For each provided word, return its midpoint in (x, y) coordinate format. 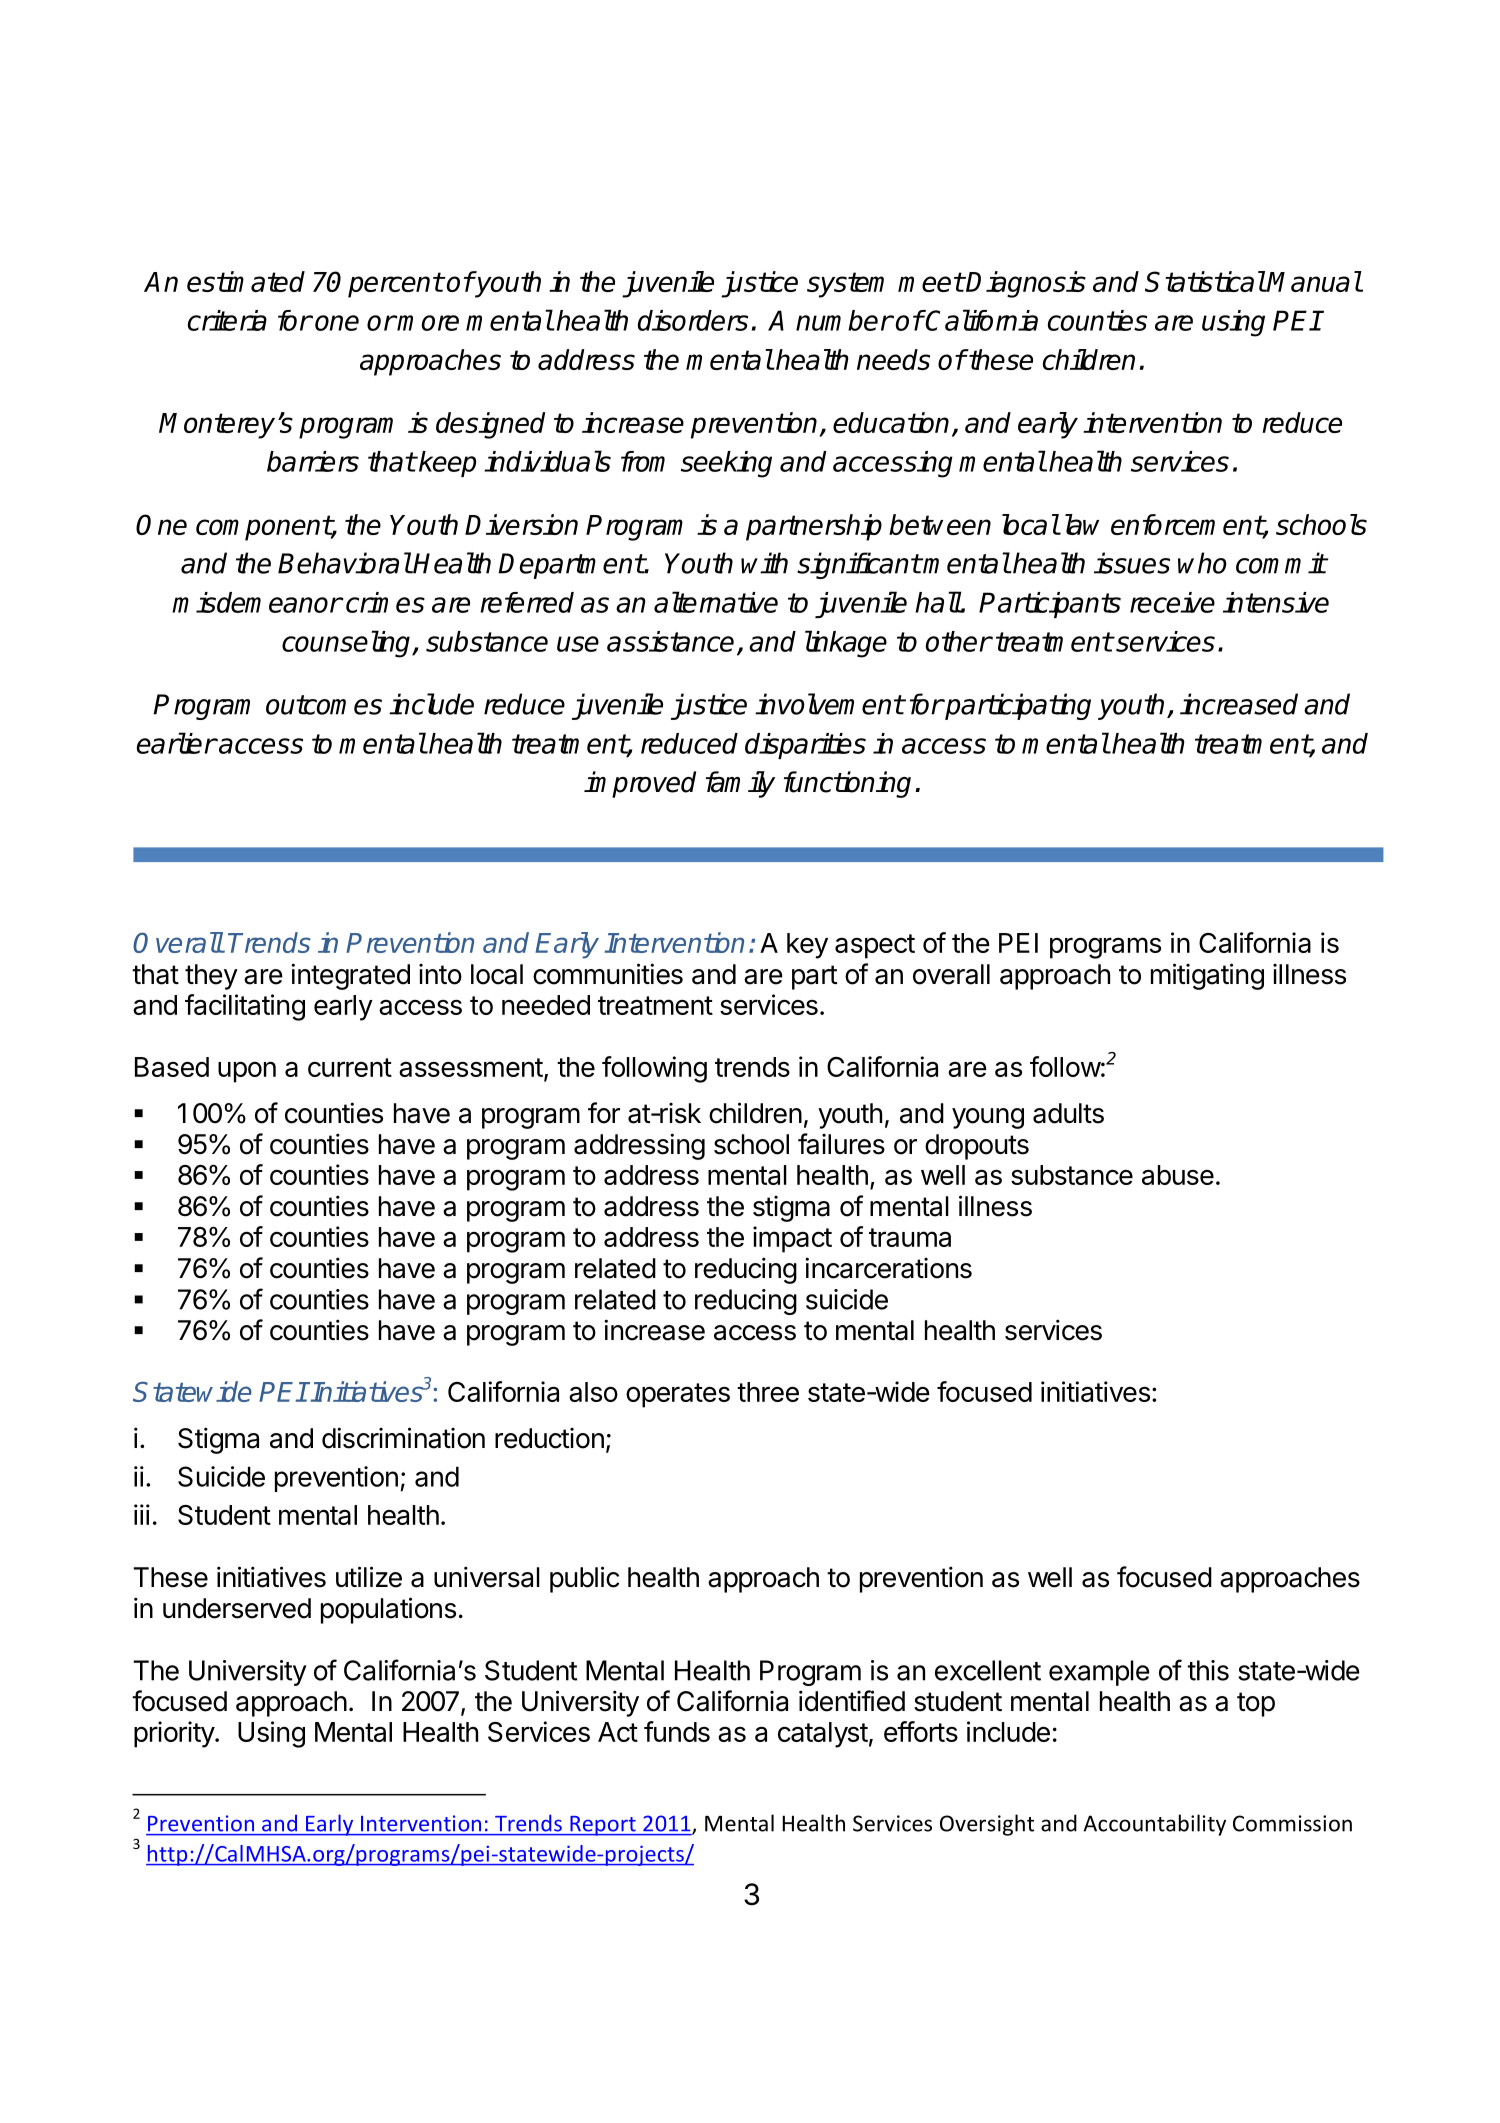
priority (175, 1734)
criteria (227, 320)
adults (1068, 1113)
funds (677, 1731)
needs (893, 359)
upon (247, 1072)
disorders (693, 320)
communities (608, 974)
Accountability (1154, 1825)
